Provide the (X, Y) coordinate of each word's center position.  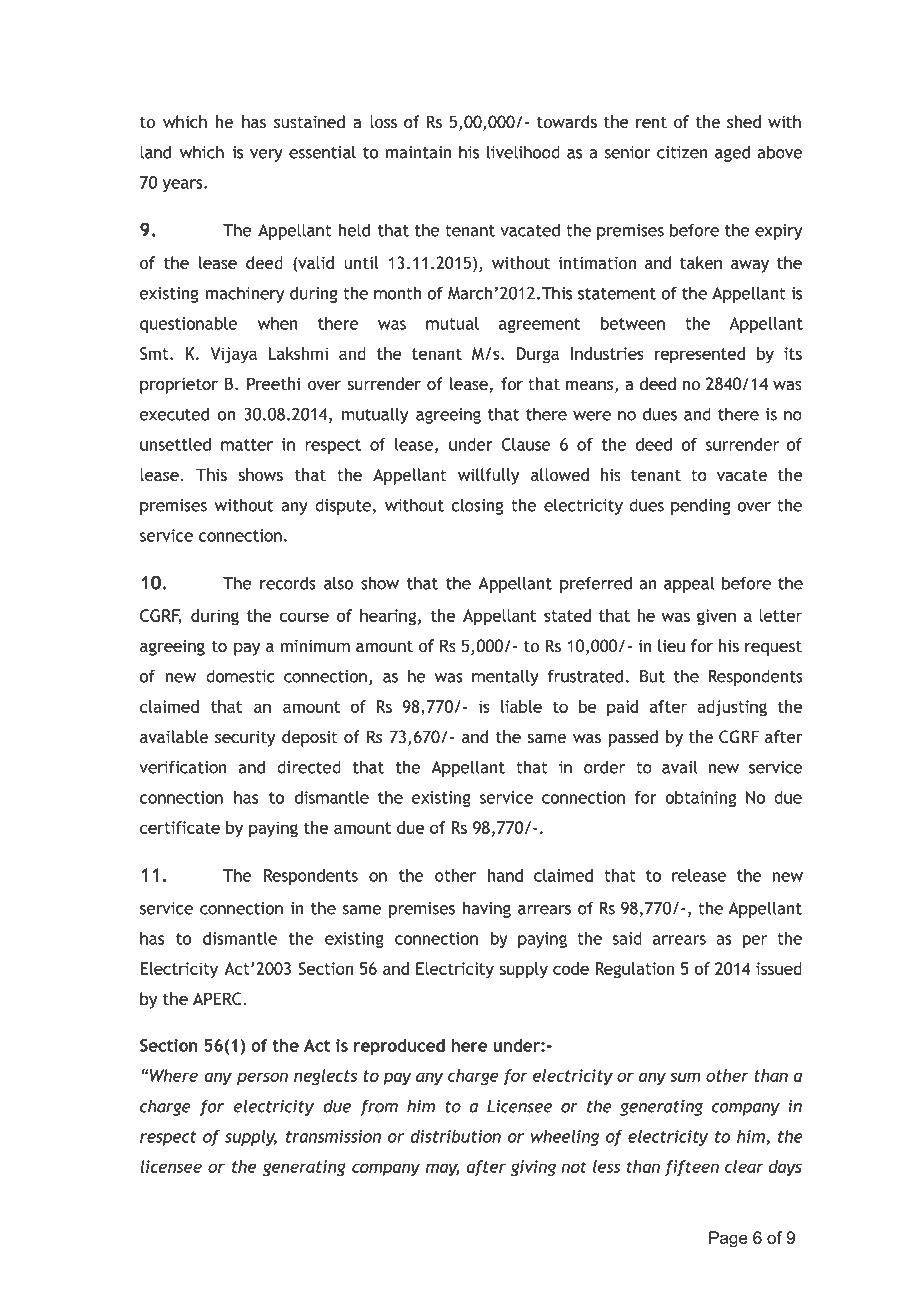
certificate (180, 827)
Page (728, 1239)
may (443, 1170)
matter (247, 445)
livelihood (523, 152)
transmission (333, 1136)
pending (701, 507)
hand (505, 875)
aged (732, 154)
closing (477, 506)
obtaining (700, 799)
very (266, 155)
